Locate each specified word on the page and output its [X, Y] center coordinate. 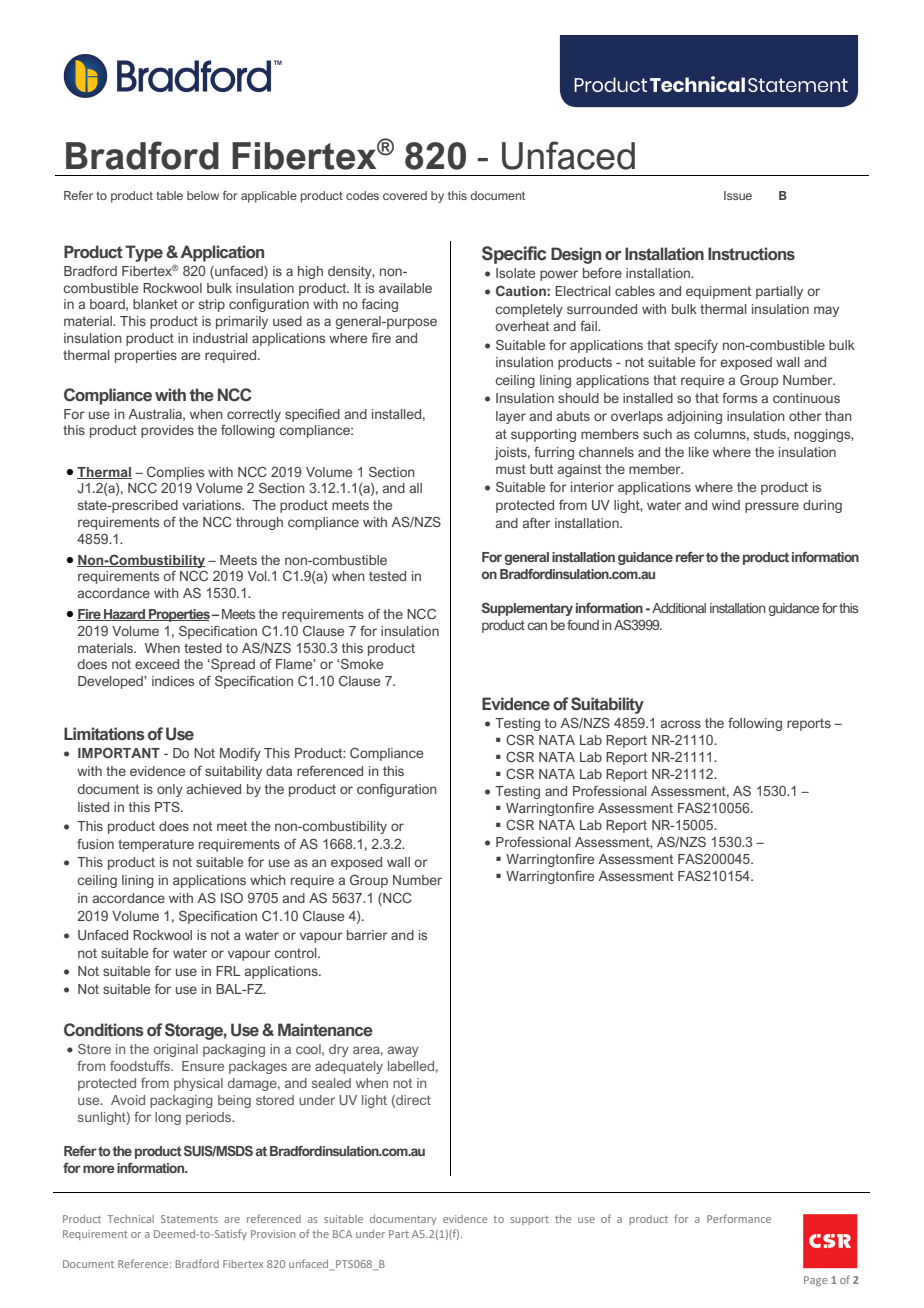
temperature [156, 845]
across [681, 724]
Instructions [751, 254]
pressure [772, 507]
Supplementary [527, 609]
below [203, 195]
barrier [367, 935]
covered [405, 195]
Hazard [125, 615]
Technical [130, 1219]
